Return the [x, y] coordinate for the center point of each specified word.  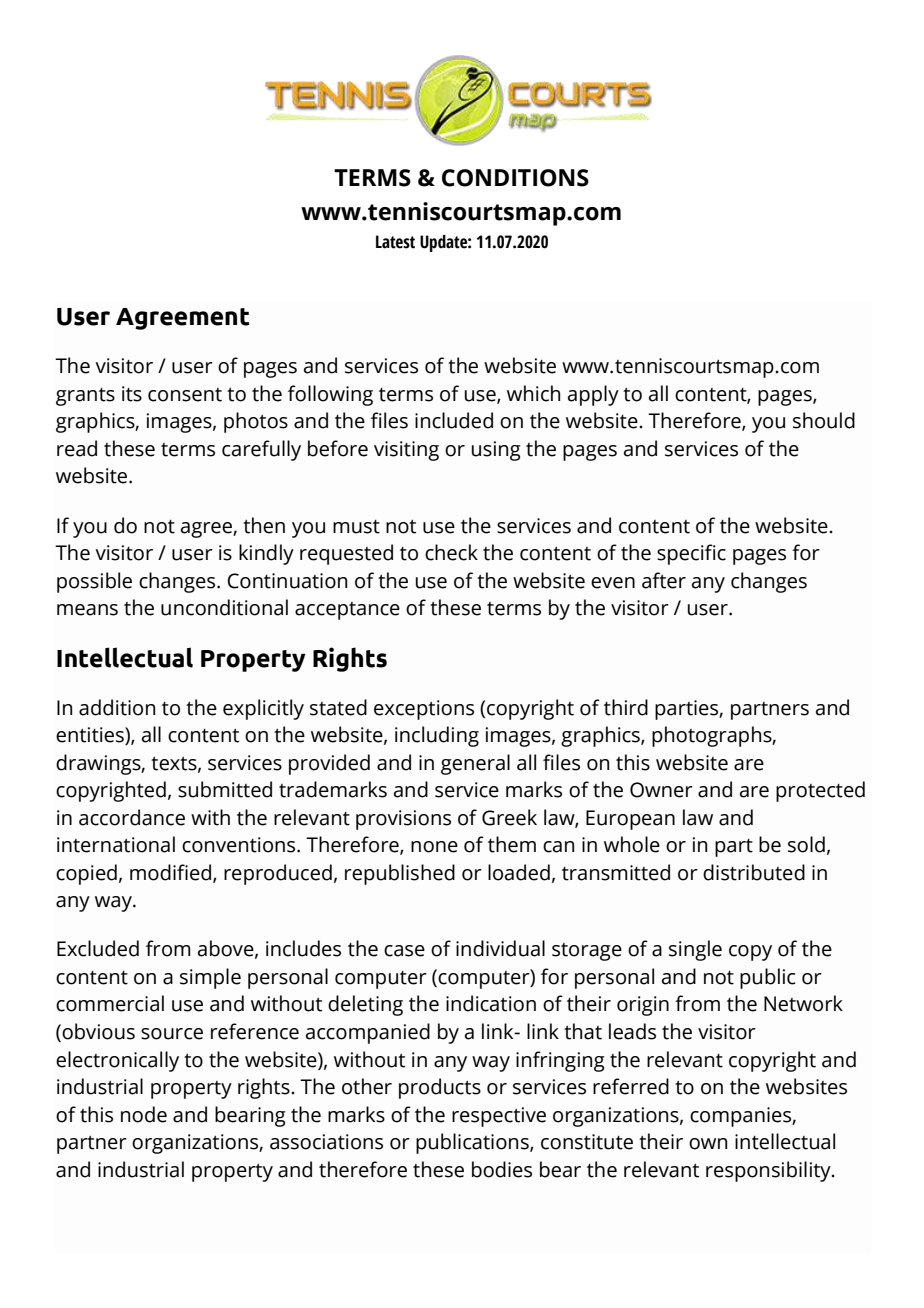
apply [593, 395]
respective [499, 1117]
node [144, 1114]
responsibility [769, 1171]
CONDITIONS [515, 178]
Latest [395, 242]
